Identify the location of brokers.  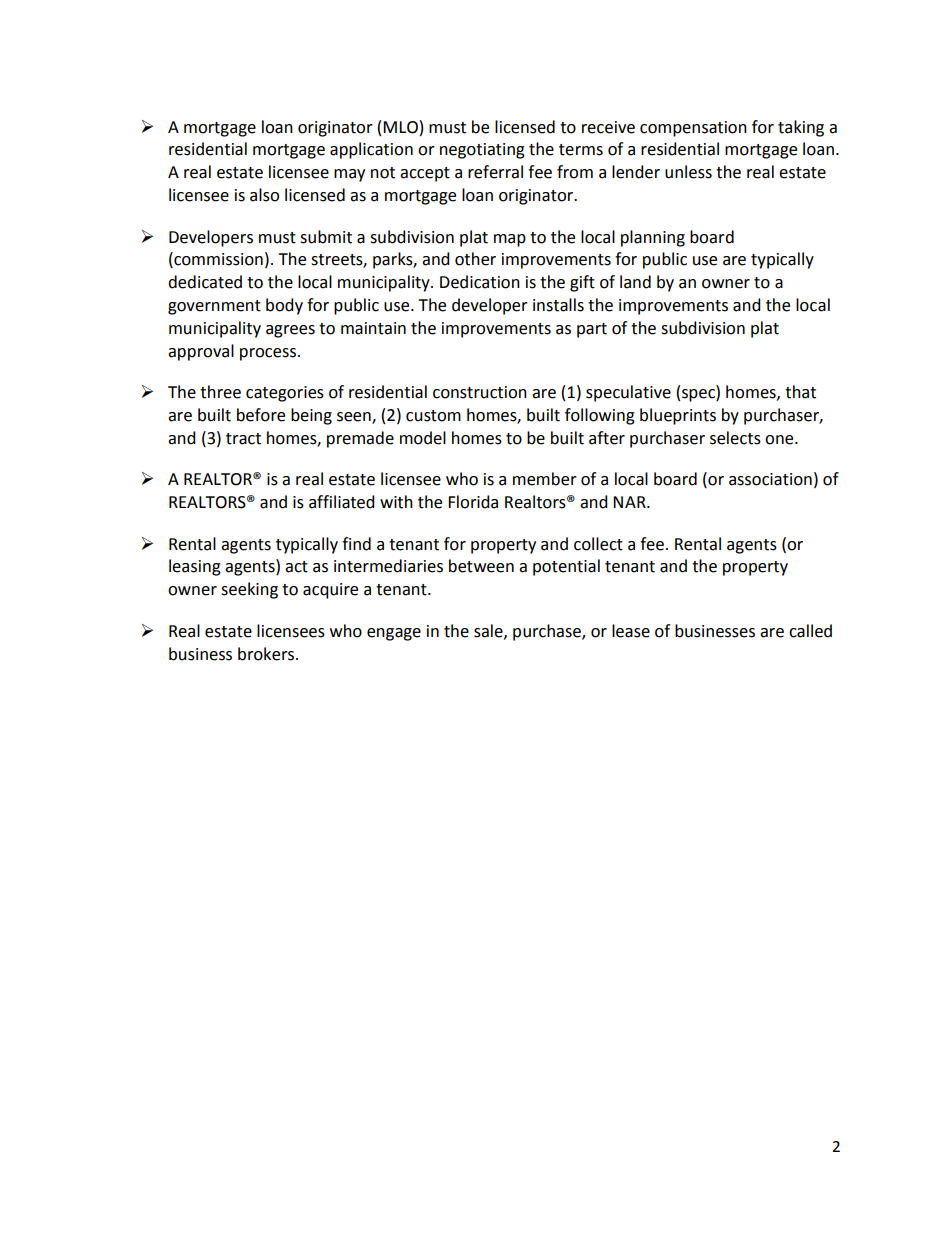
(267, 654).
